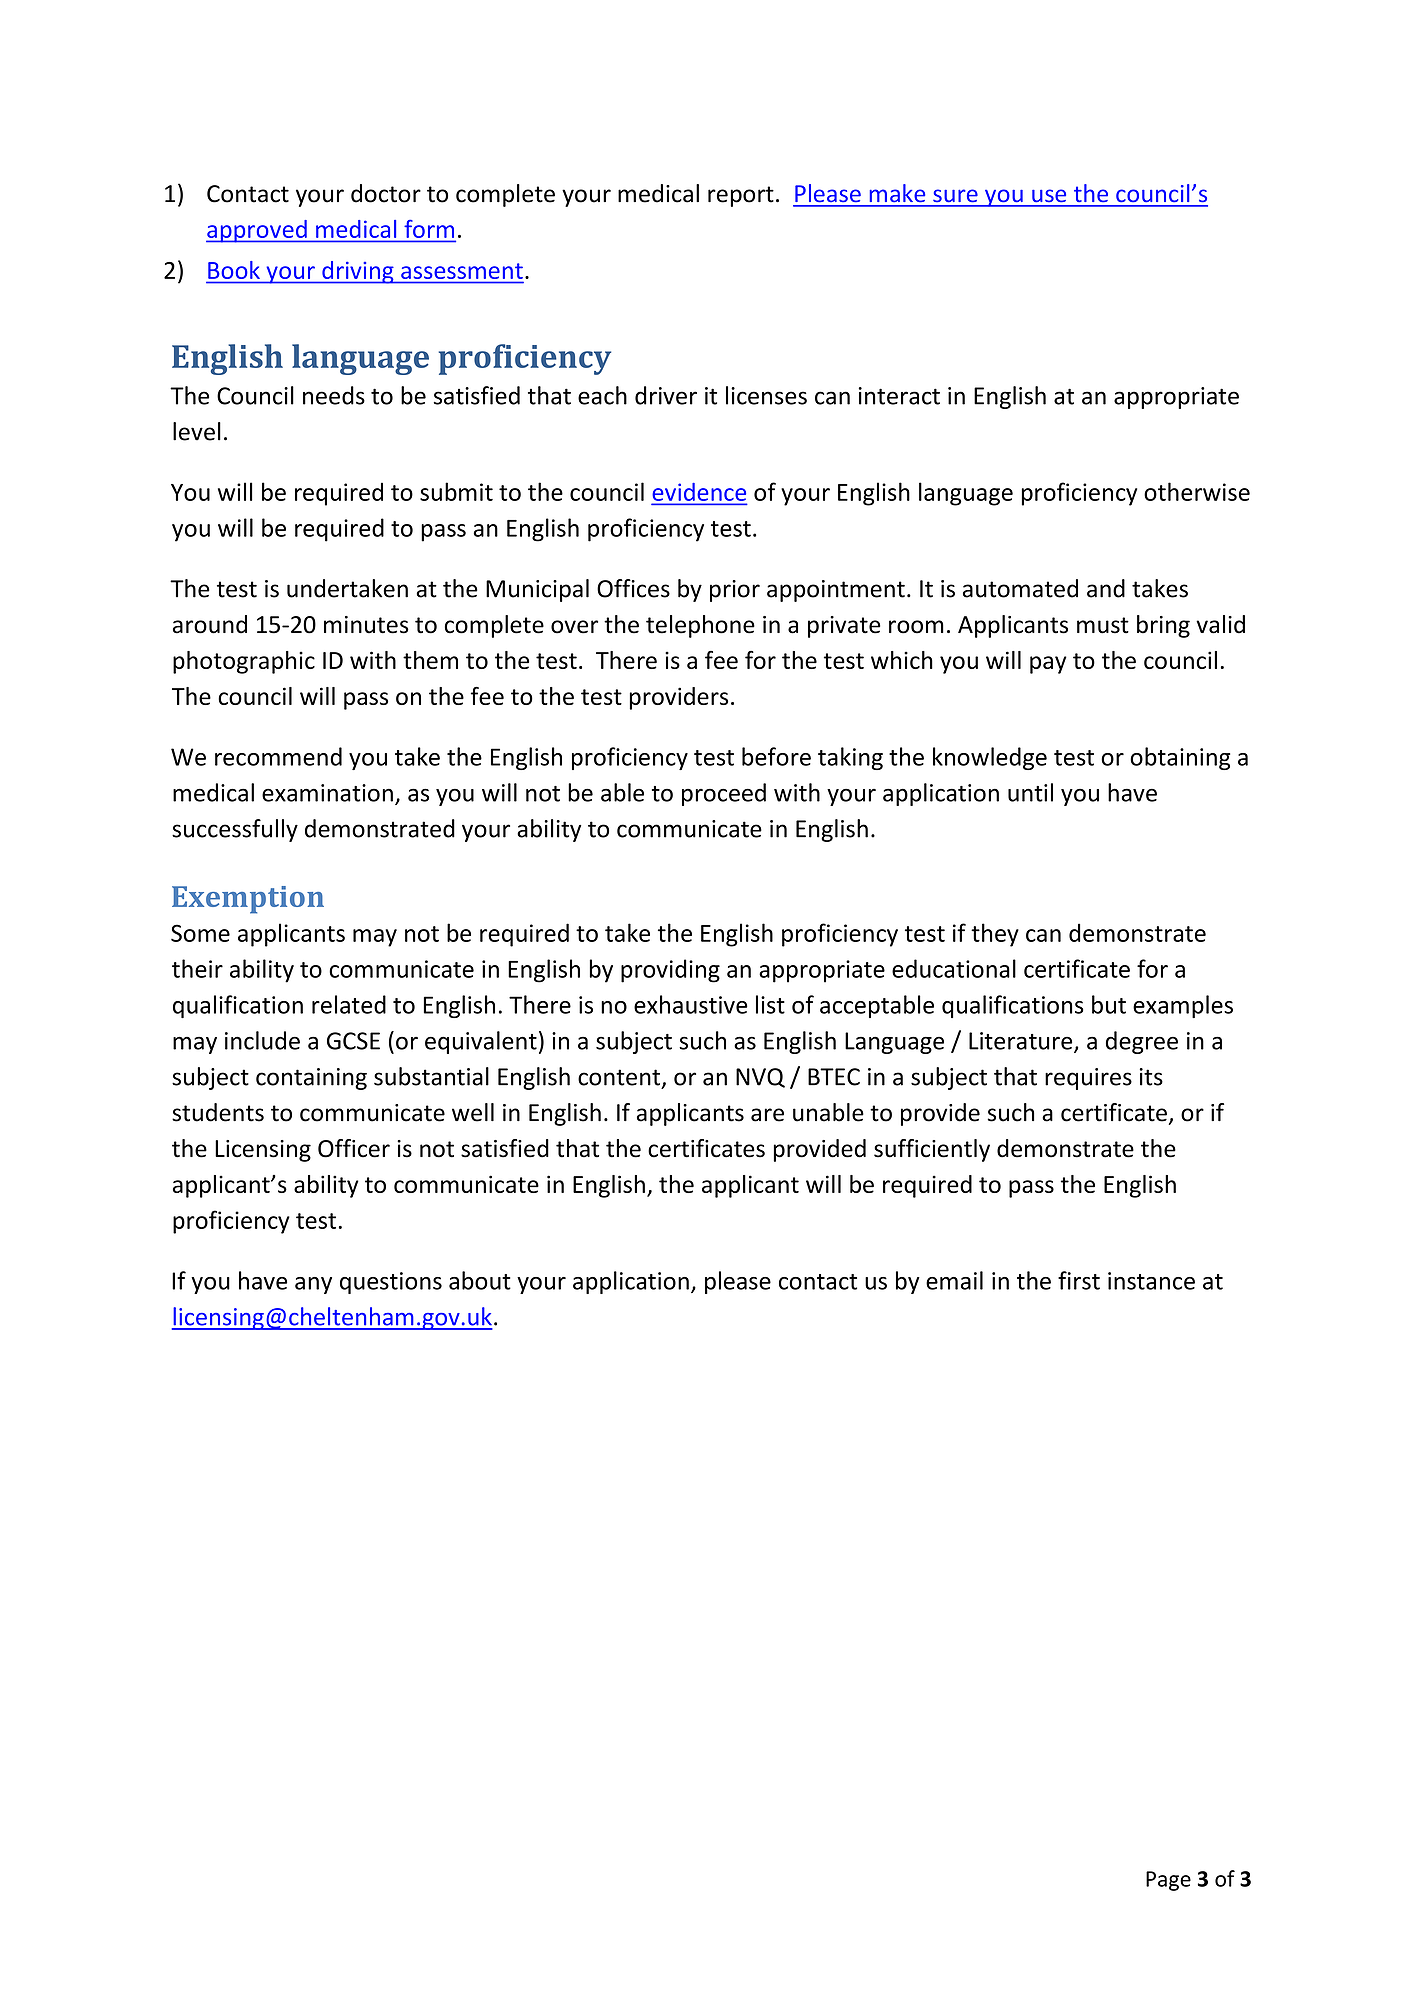  I want to click on driving, so click(358, 272).
